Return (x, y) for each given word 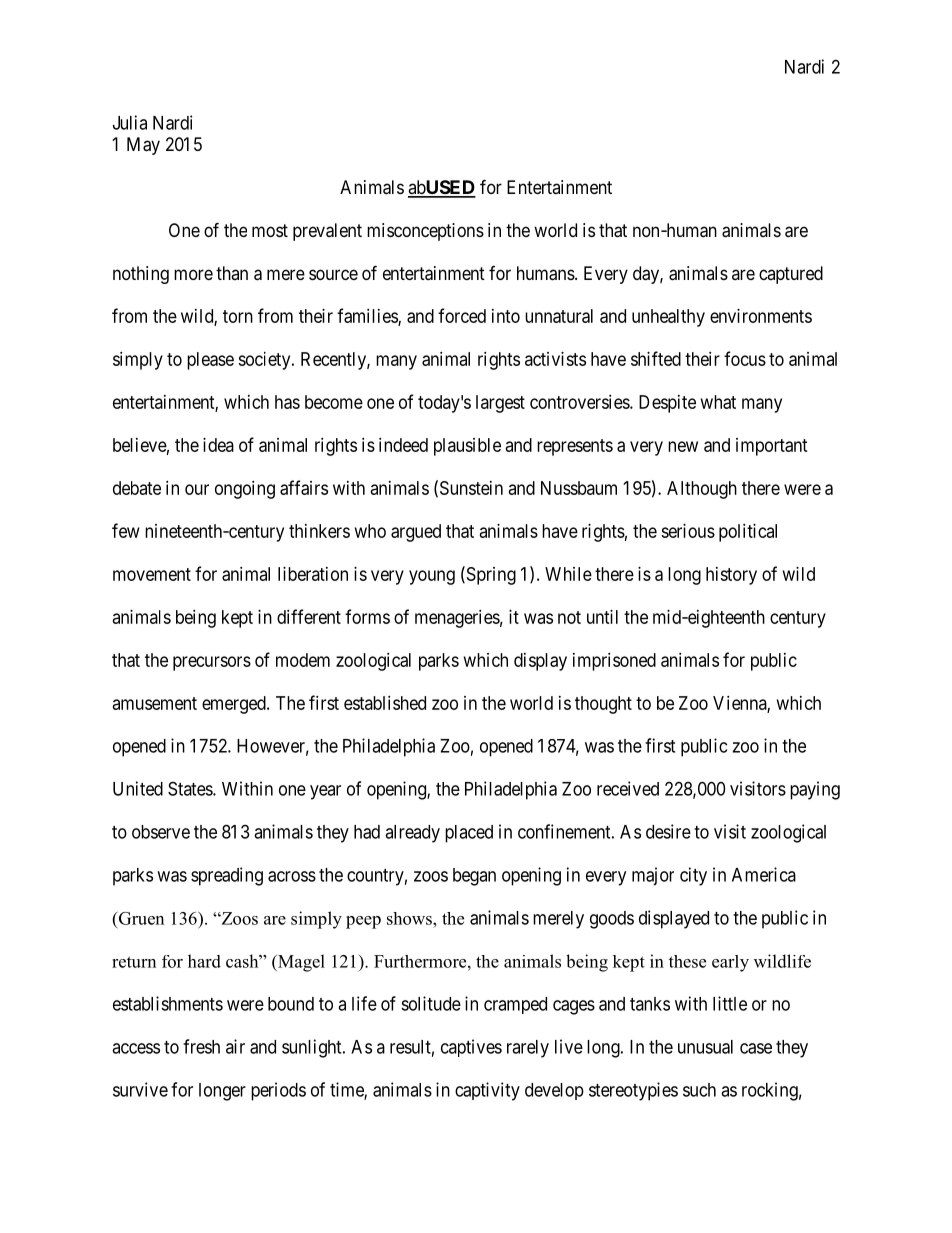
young (432, 577)
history (731, 576)
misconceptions (425, 232)
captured (791, 275)
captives (471, 1048)
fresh (201, 1046)
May (143, 146)
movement (152, 574)
